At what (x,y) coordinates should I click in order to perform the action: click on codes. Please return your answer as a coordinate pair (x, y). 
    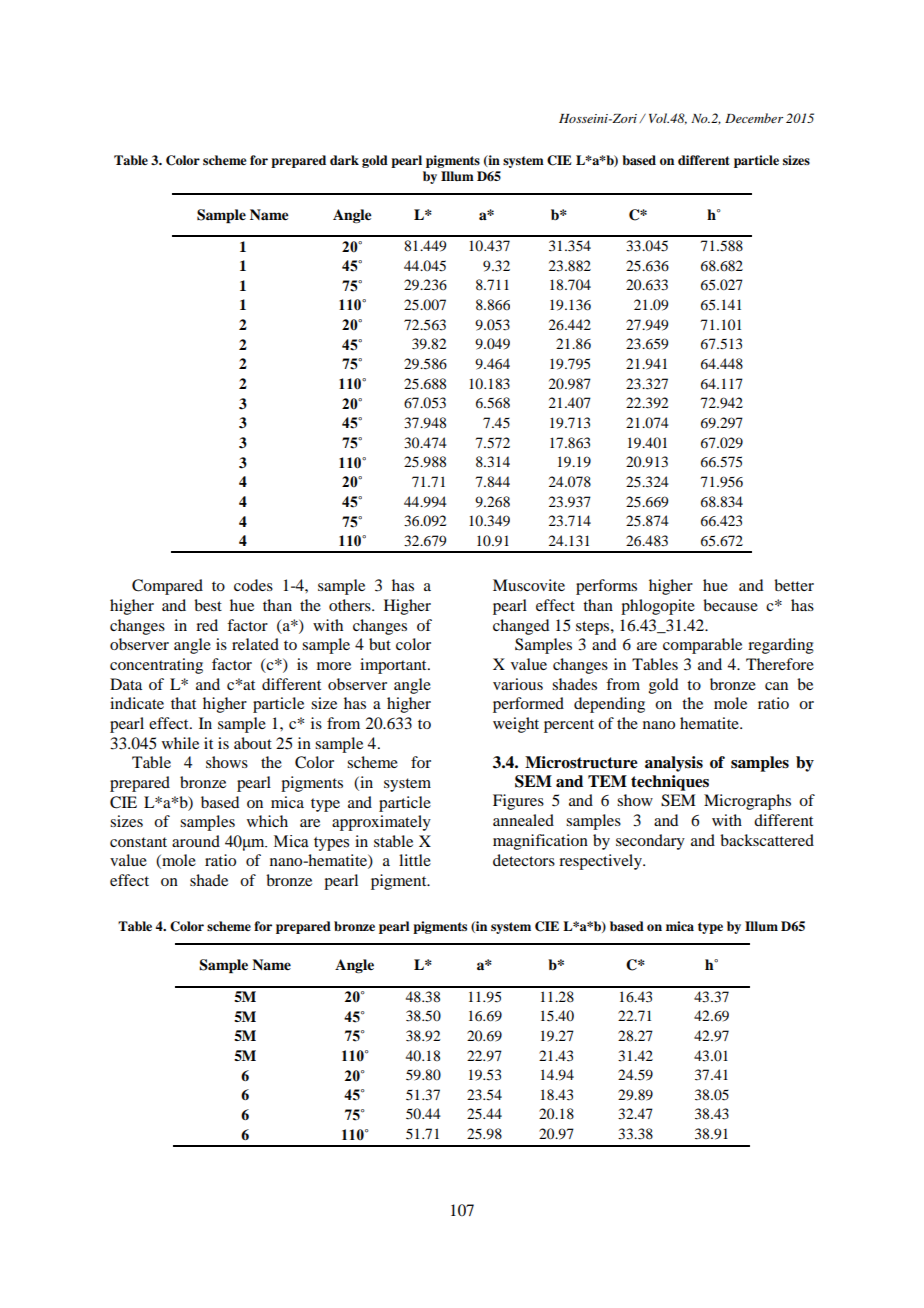
    Looking at the image, I should click on (253, 585).
